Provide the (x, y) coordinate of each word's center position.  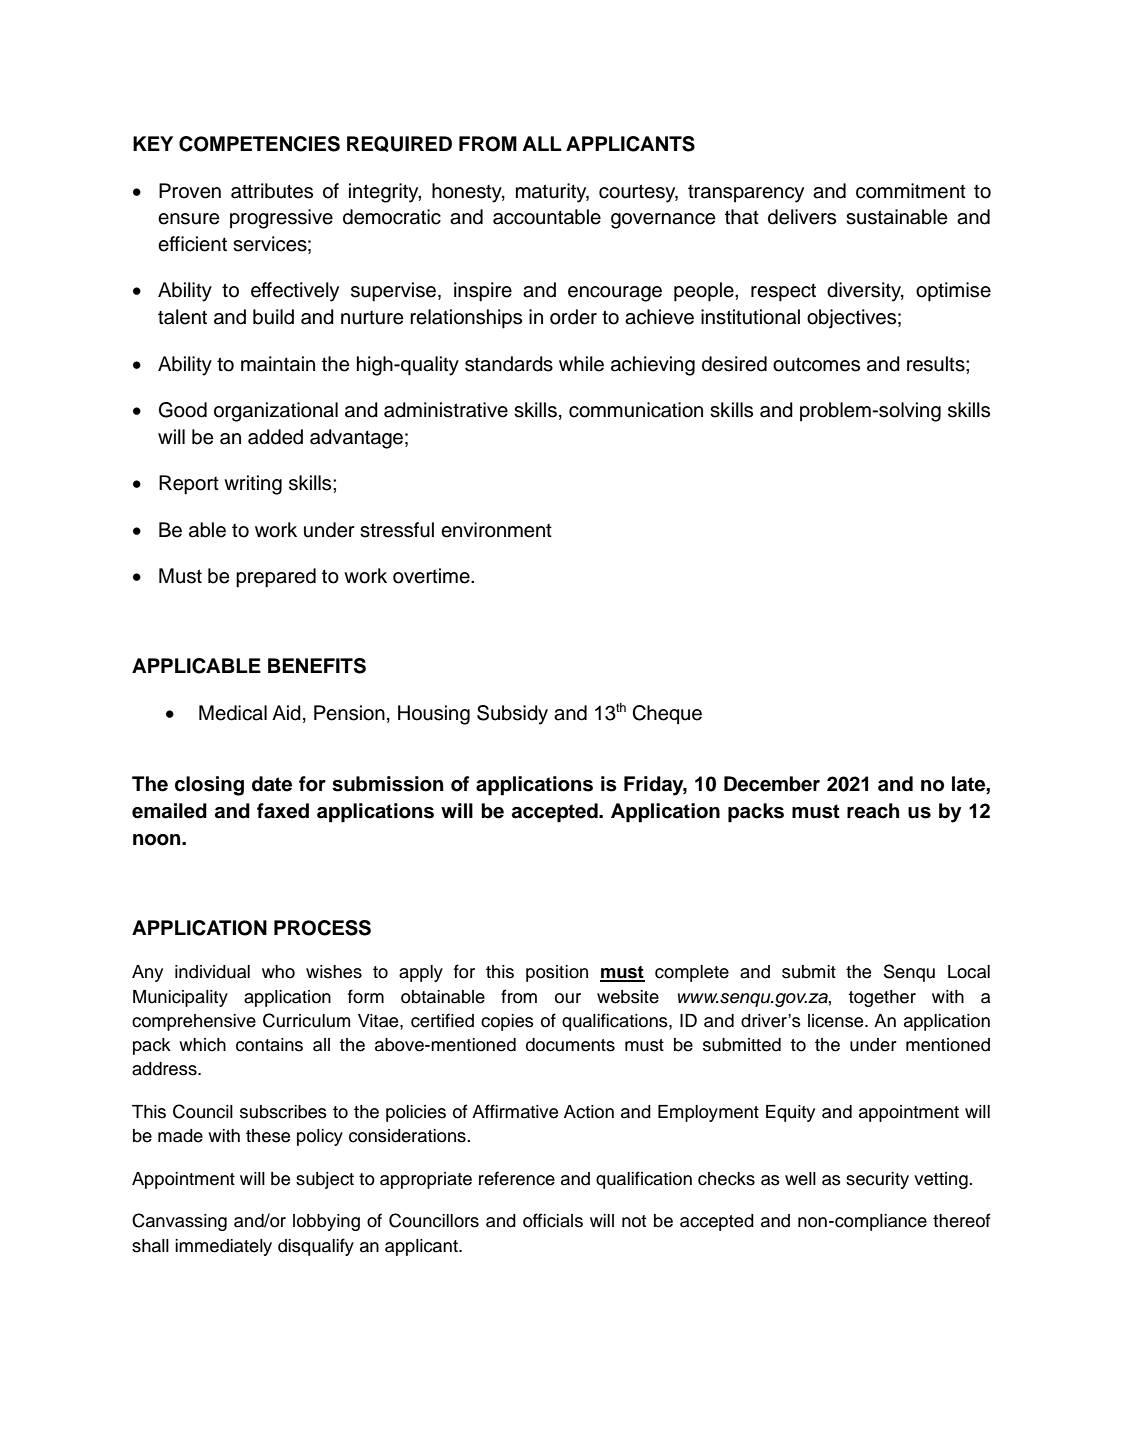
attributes (272, 191)
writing (253, 485)
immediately (223, 1247)
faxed (283, 811)
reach (873, 811)
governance (663, 221)
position (557, 973)
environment (496, 530)
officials (553, 1220)
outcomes (816, 364)
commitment (911, 191)
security (877, 1180)
